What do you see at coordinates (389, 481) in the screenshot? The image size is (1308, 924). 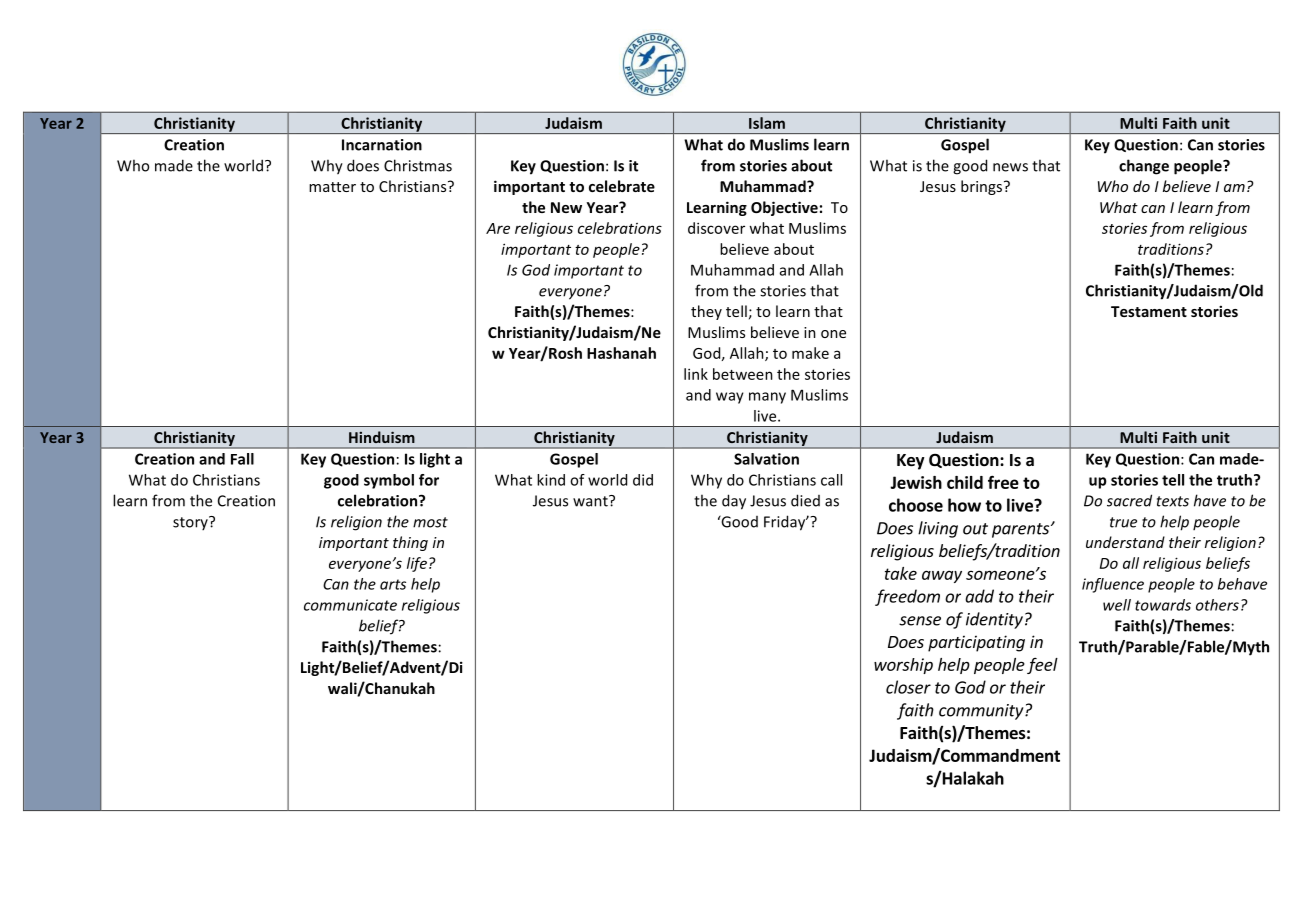 I see `symbol` at bounding box center [389, 481].
